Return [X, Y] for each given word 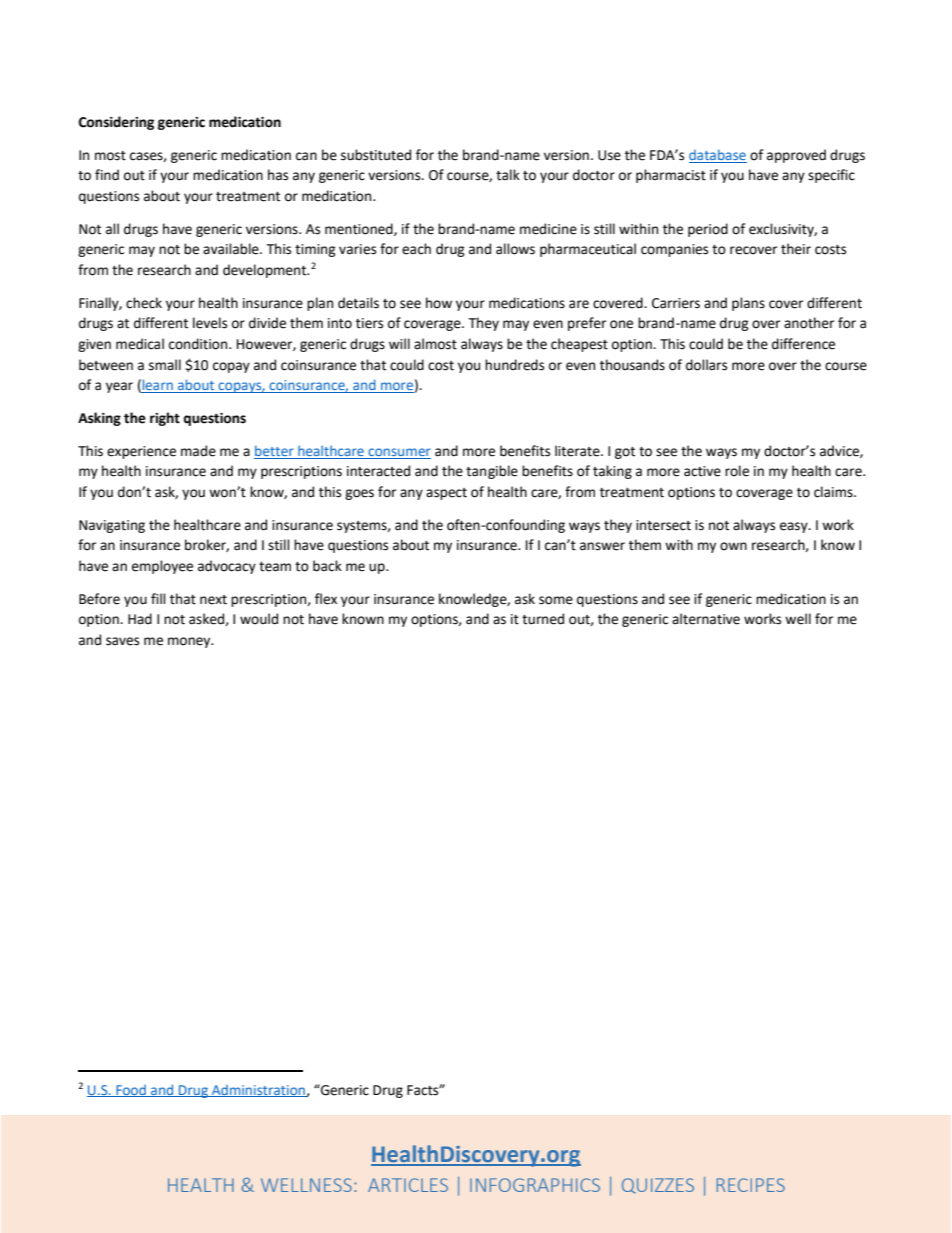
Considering [116, 123]
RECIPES [751, 1185]
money [190, 642]
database [718, 156]
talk [508, 175]
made [198, 451]
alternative [706, 619]
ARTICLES [408, 1185]
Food [131, 1091]
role [737, 471]
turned [543, 619]
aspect [446, 494]
